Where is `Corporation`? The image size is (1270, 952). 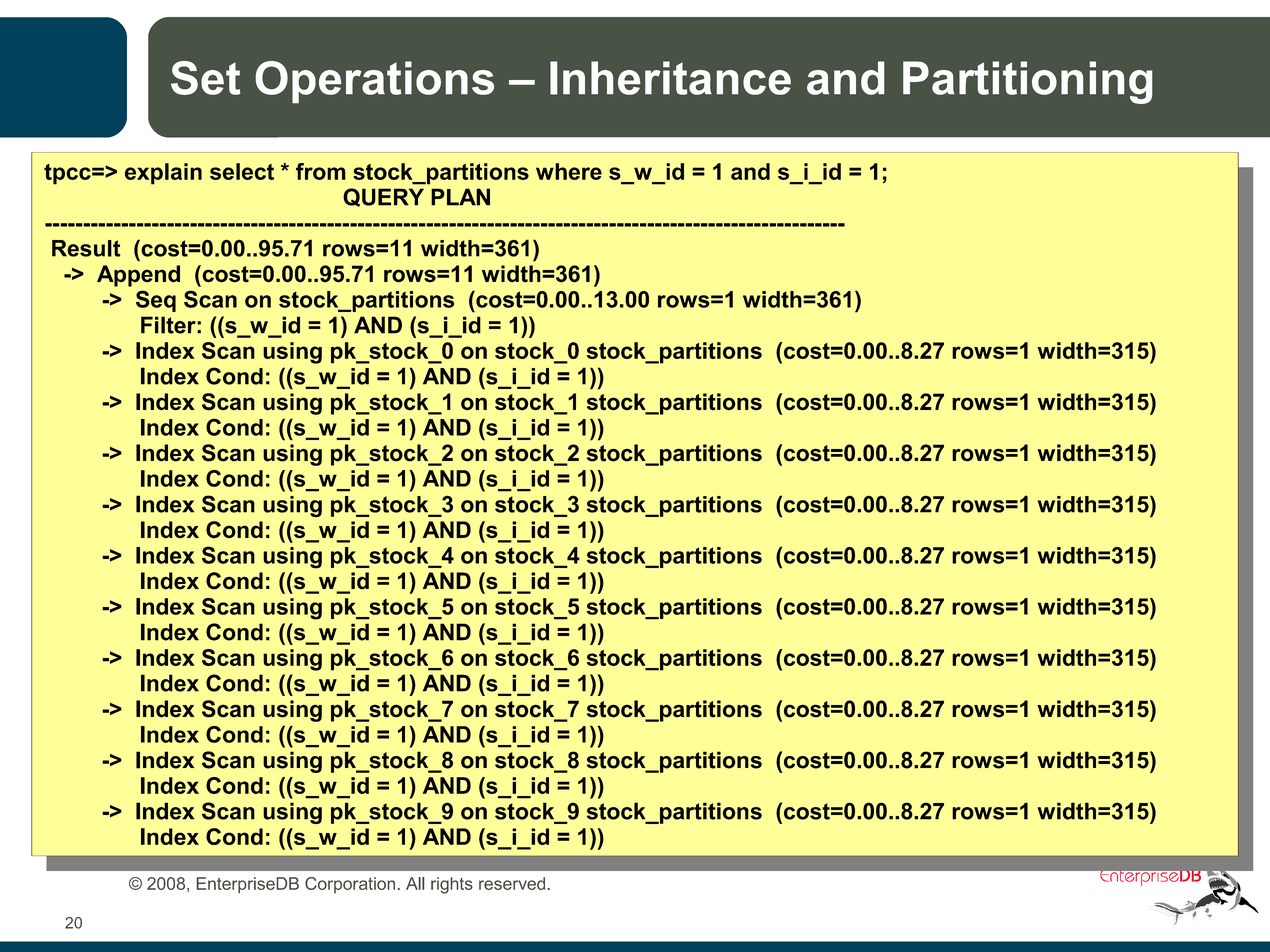 Corporation is located at coordinates (350, 885).
